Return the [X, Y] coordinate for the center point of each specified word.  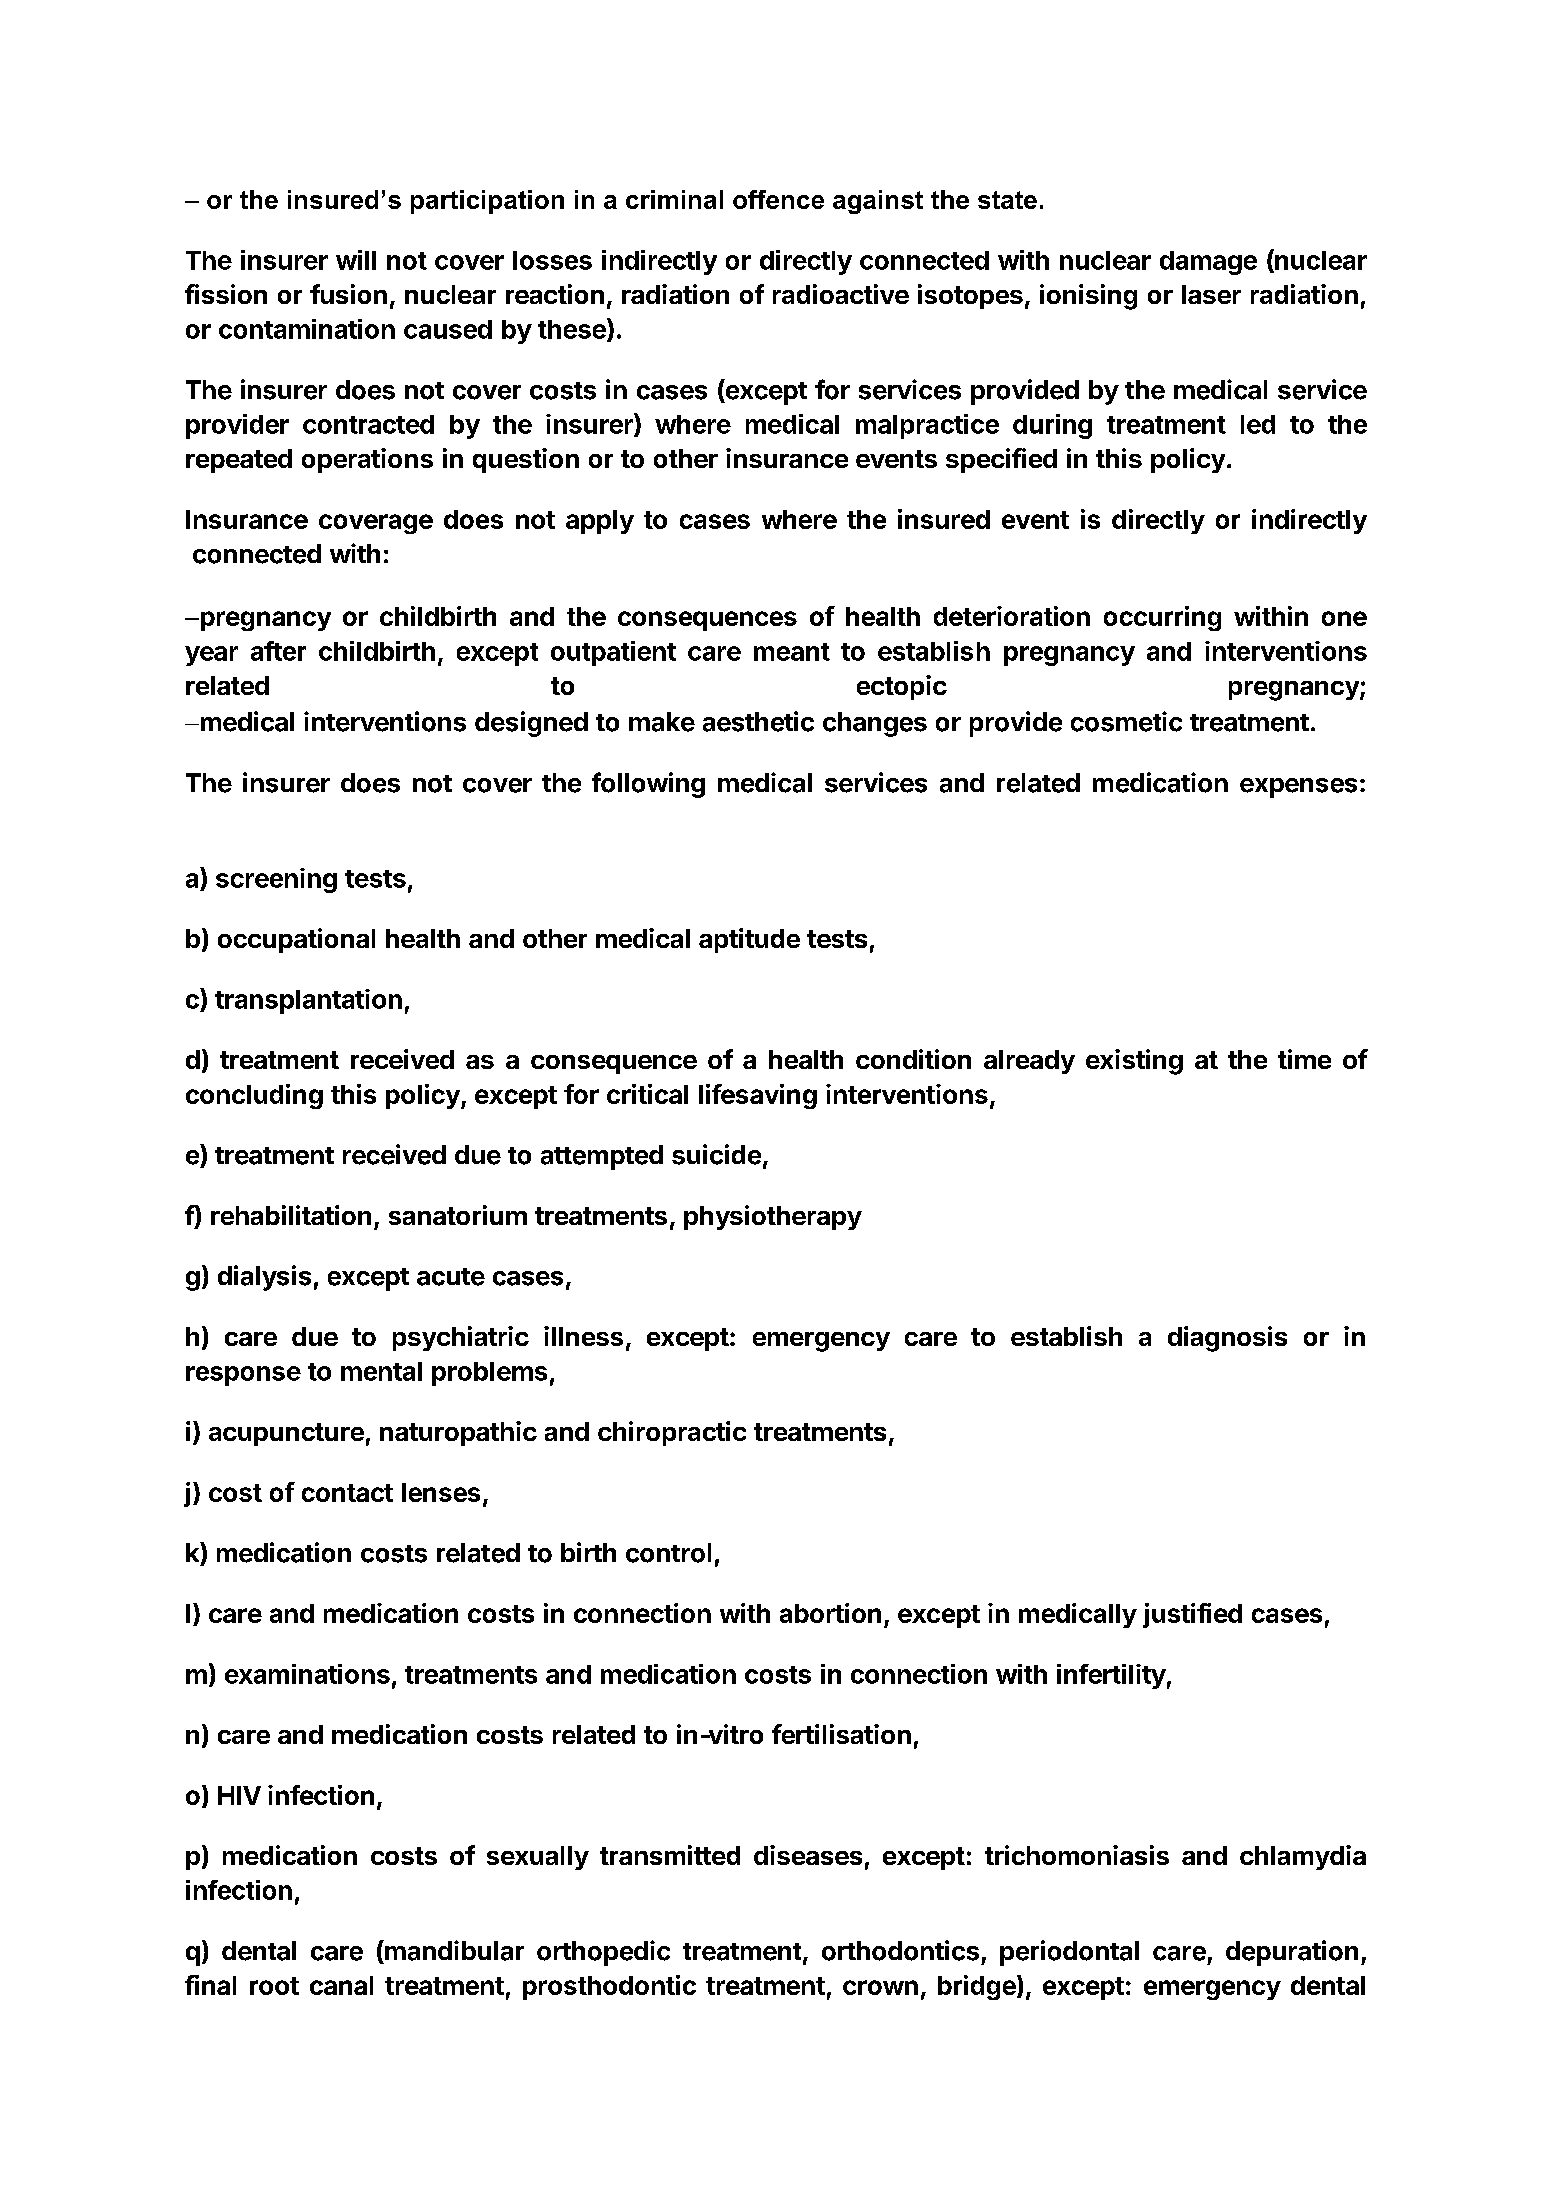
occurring [1162, 618]
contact [347, 1493]
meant [792, 652]
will [356, 260]
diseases [808, 1855]
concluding [254, 1096]
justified [1192, 1615]
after [278, 651]
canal [341, 1985]
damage [1208, 263]
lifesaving [758, 1096]
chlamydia [1303, 1857]
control [668, 1553]
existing [1134, 1062]
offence [778, 199]
